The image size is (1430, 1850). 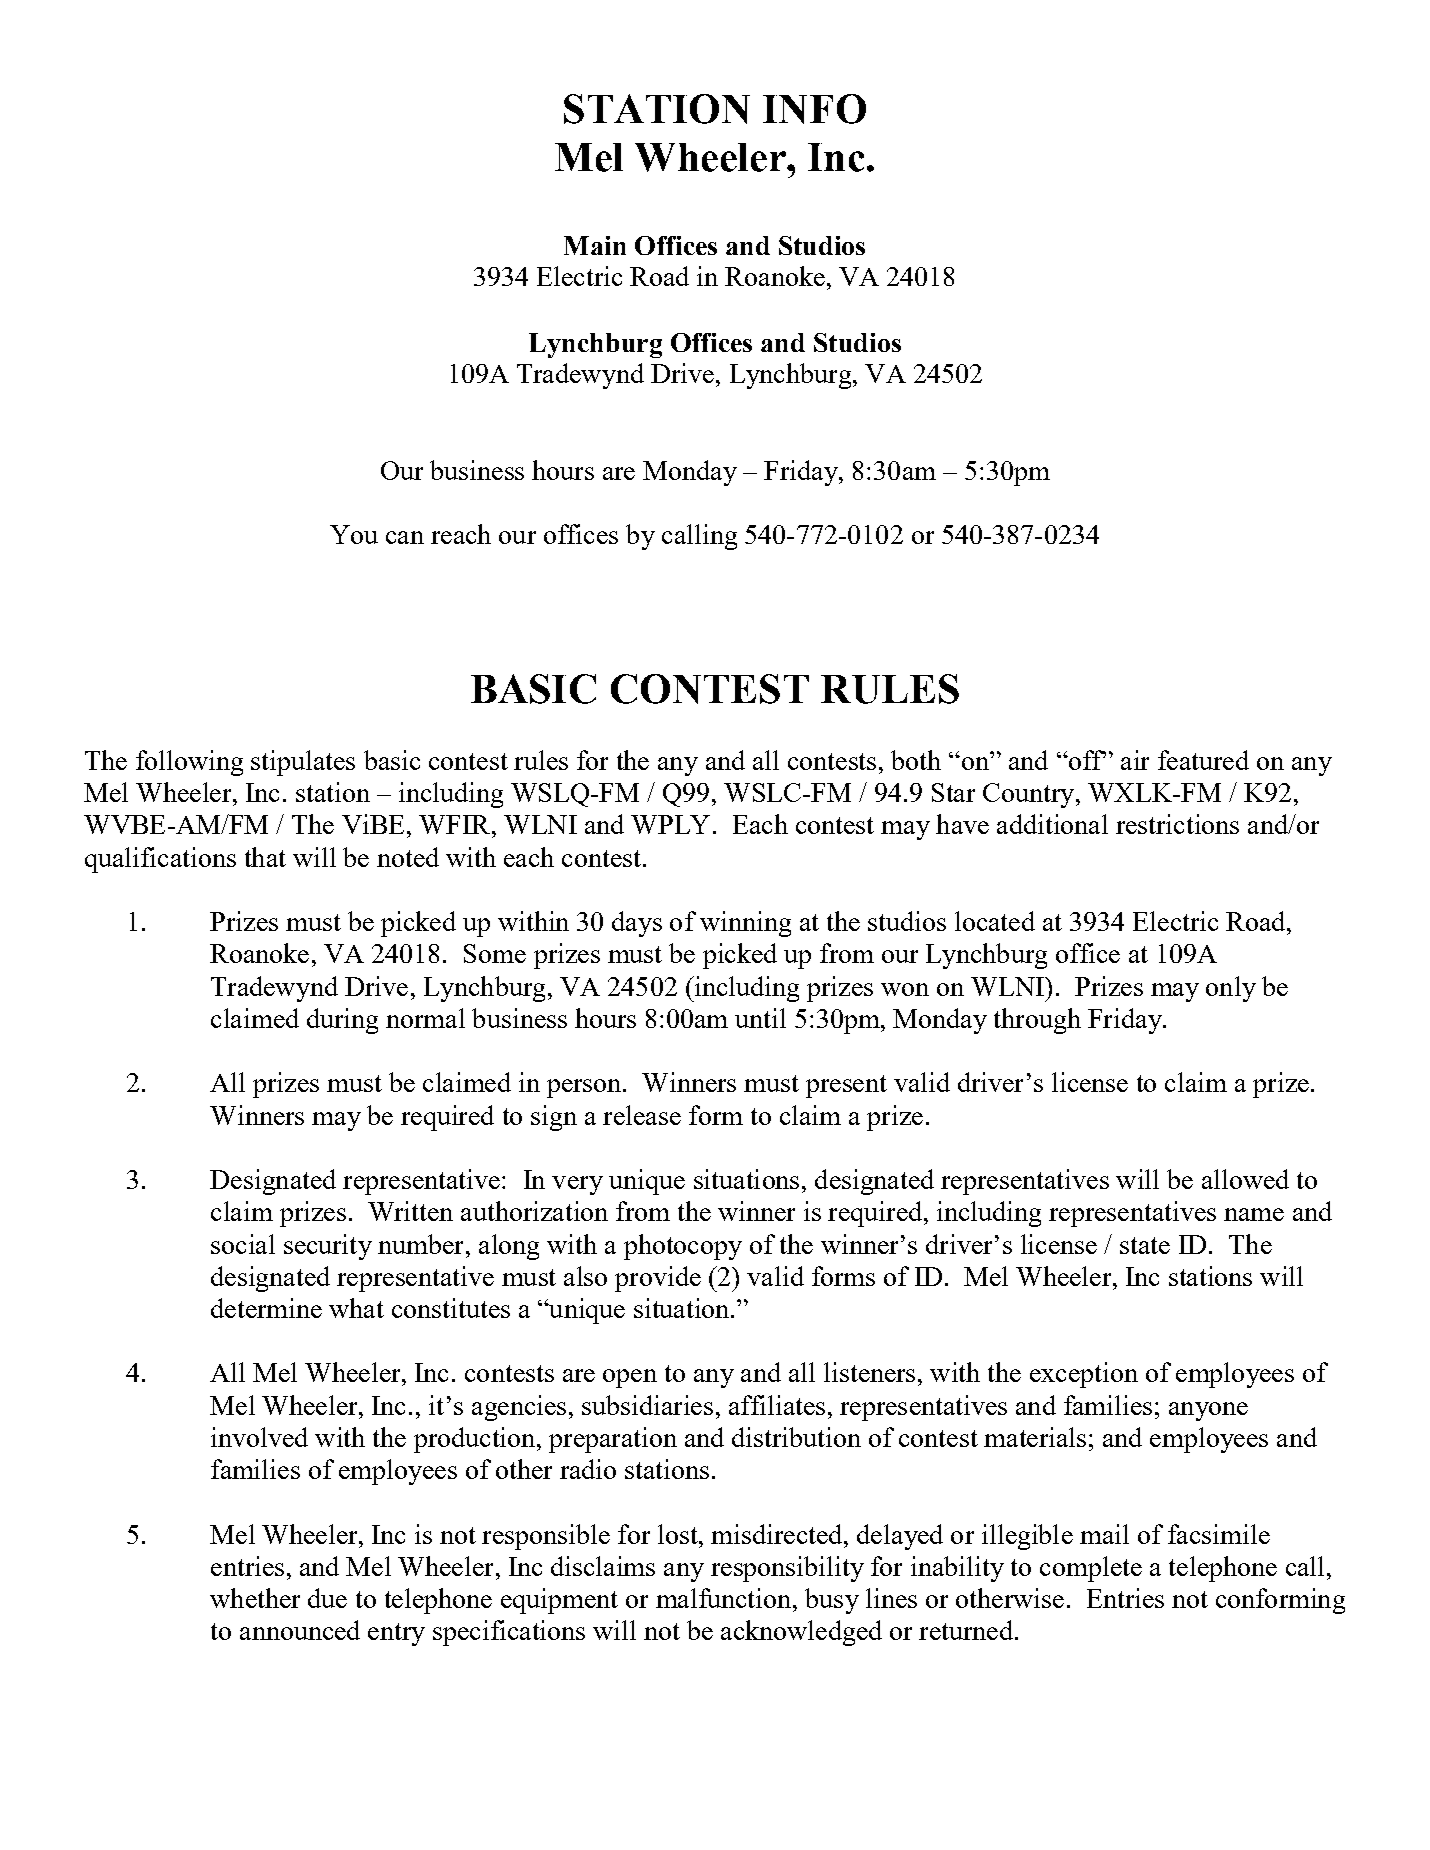 What do you see at coordinates (1135, 760) in the page?
I see `air` at bounding box center [1135, 760].
